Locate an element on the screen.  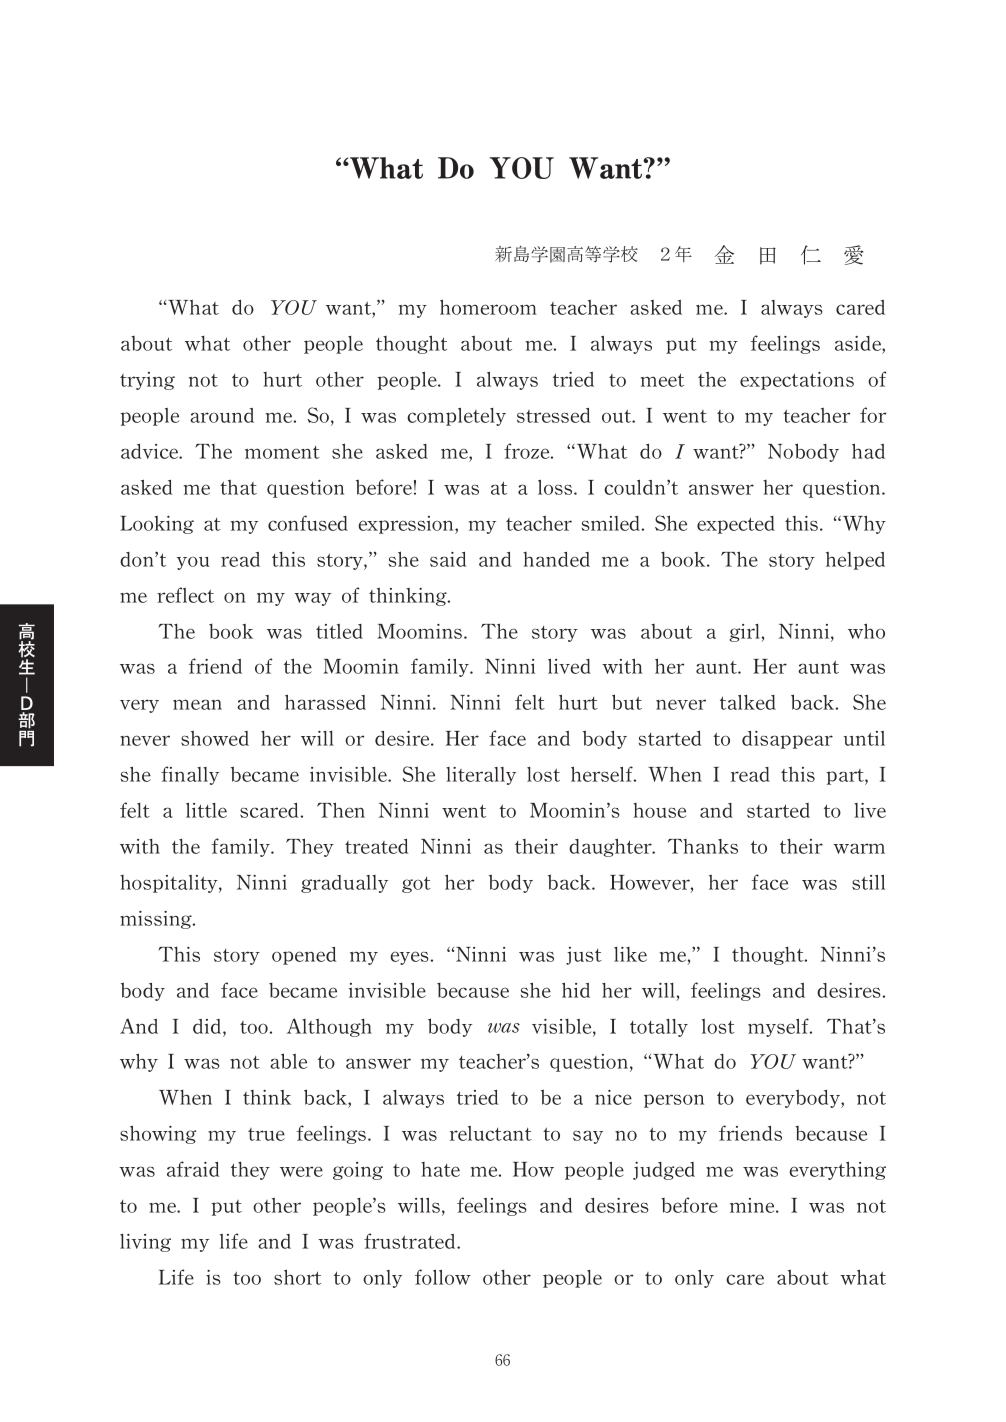
trying is located at coordinates (147, 381).
